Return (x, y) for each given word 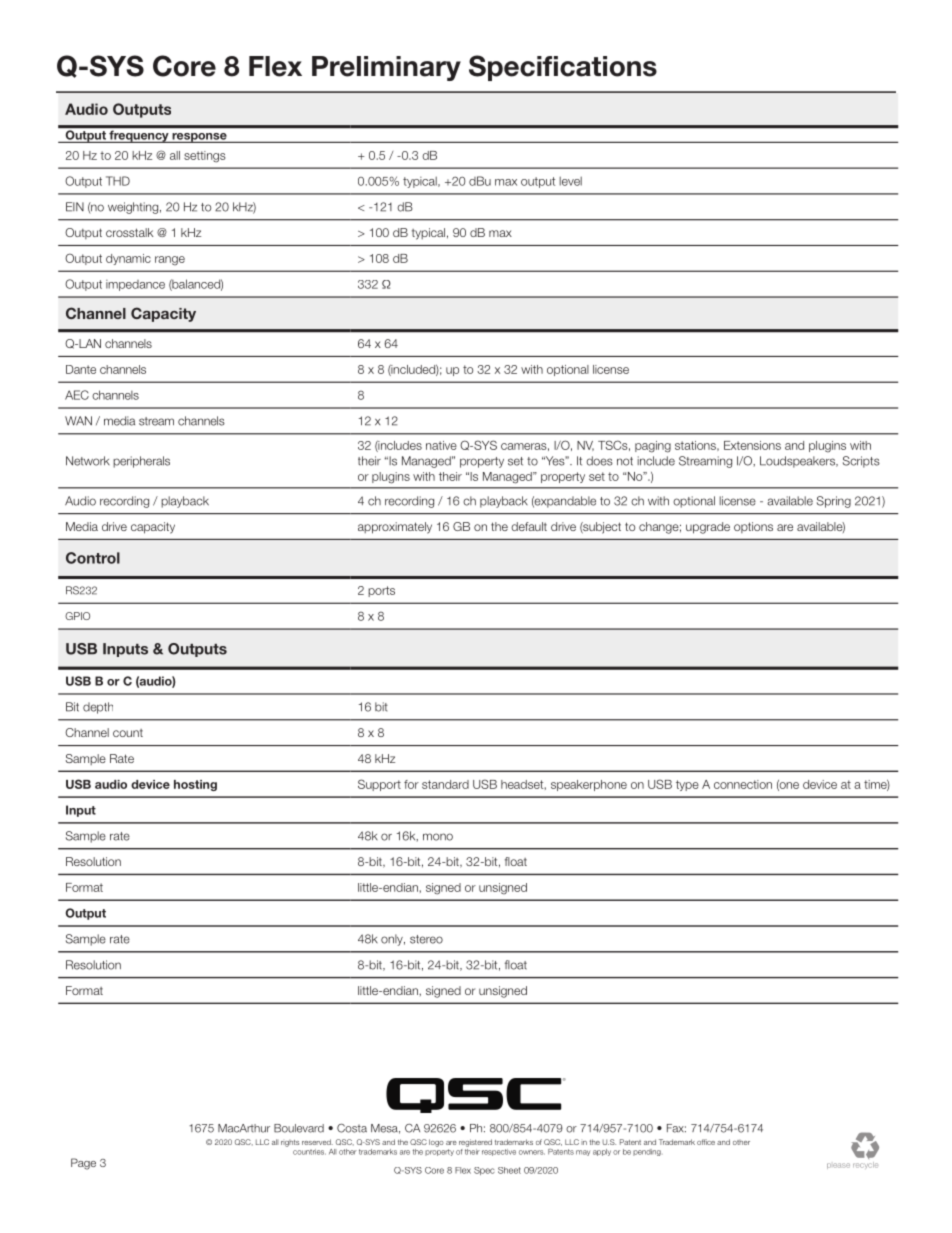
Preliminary (386, 68)
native (441, 445)
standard (445, 784)
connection (743, 784)
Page (83, 1164)
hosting (195, 785)
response (199, 138)
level (570, 181)
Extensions (752, 445)
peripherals (141, 462)
